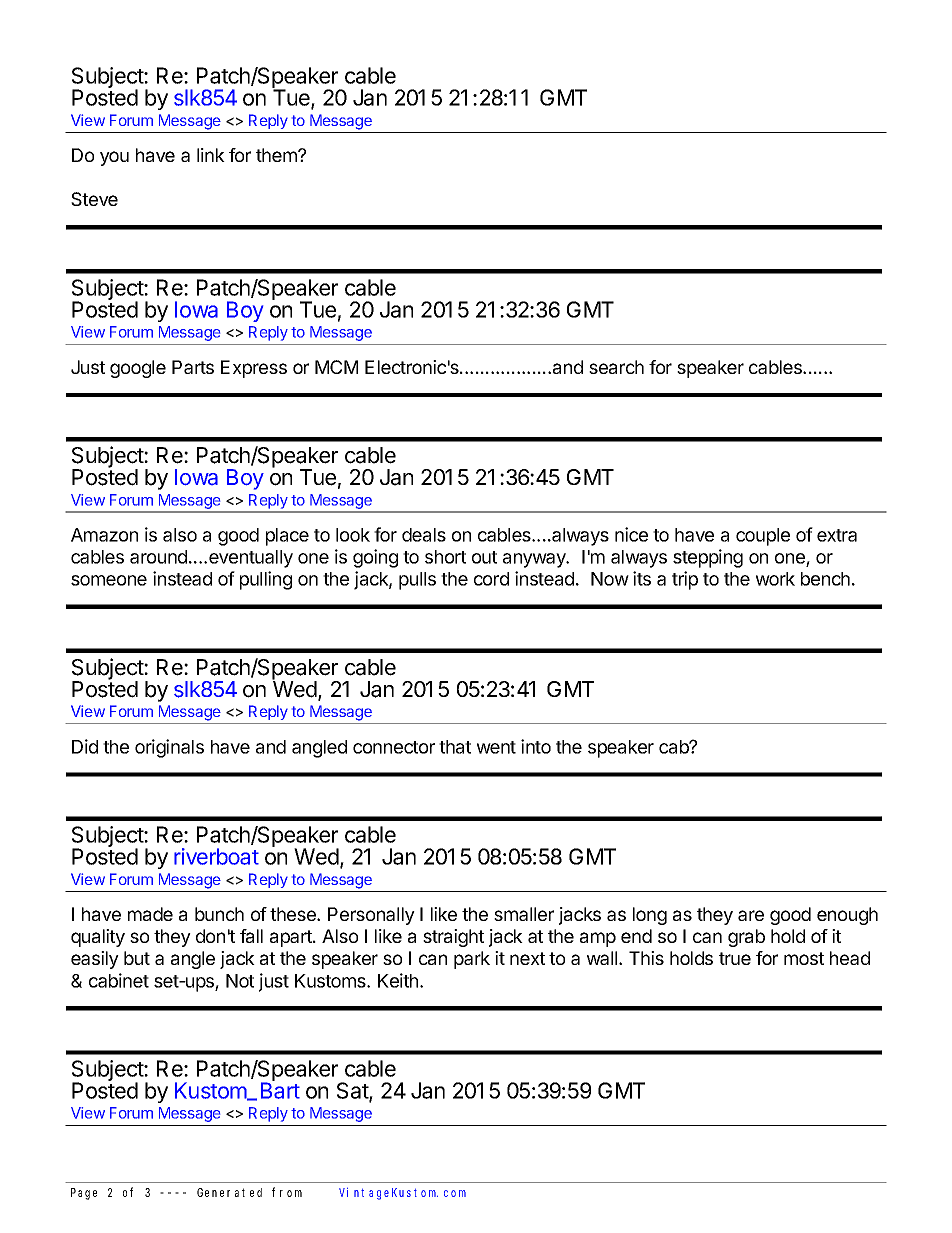  What do you see at coordinates (277, 155) in the page?
I see `them` at bounding box center [277, 155].
